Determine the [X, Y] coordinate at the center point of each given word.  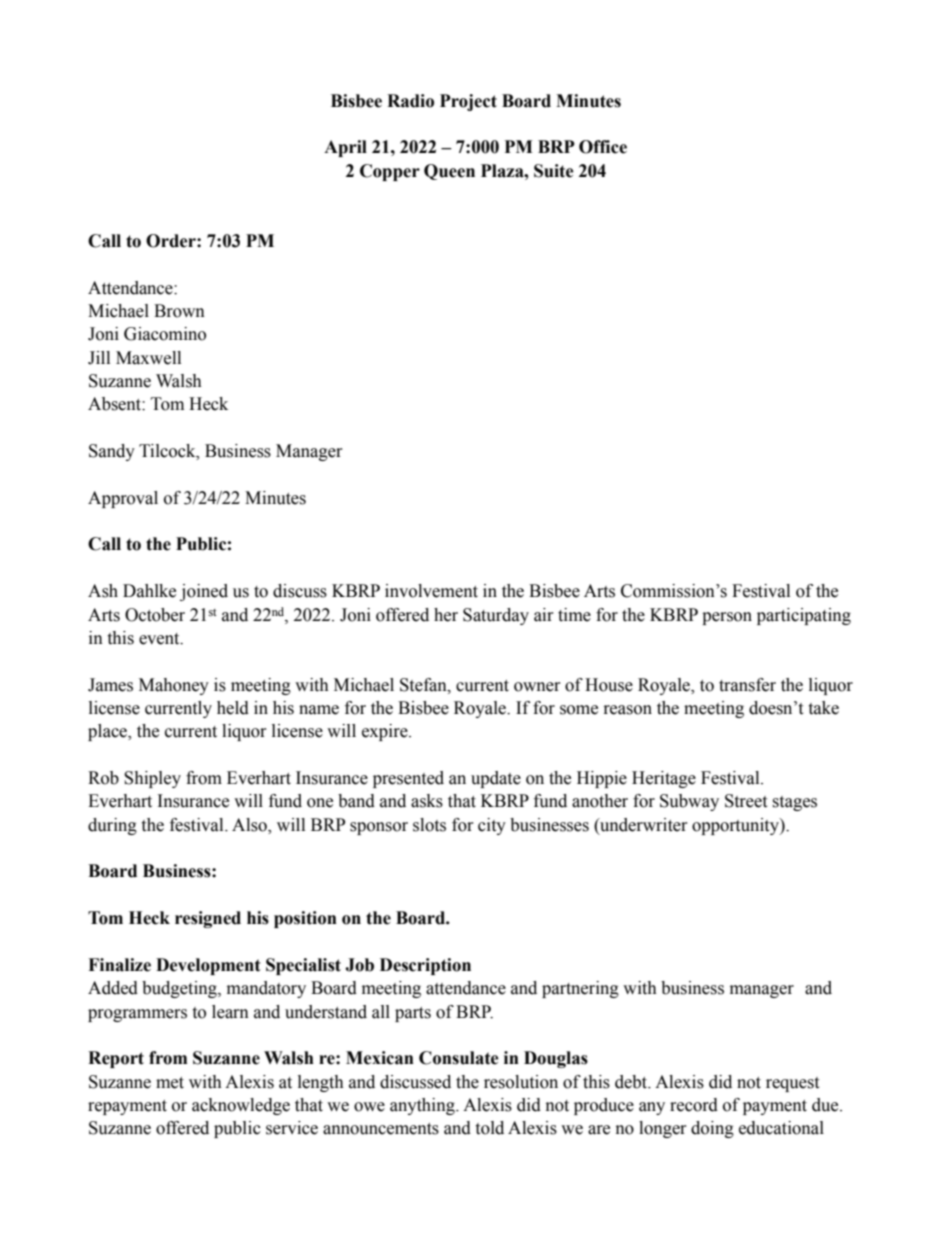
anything [423, 1106]
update [496, 779]
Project [468, 102]
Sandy [112, 452]
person [727, 618]
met [170, 1083]
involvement [431, 591]
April [345, 148]
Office [603, 147]
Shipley [152, 779]
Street [746, 801]
